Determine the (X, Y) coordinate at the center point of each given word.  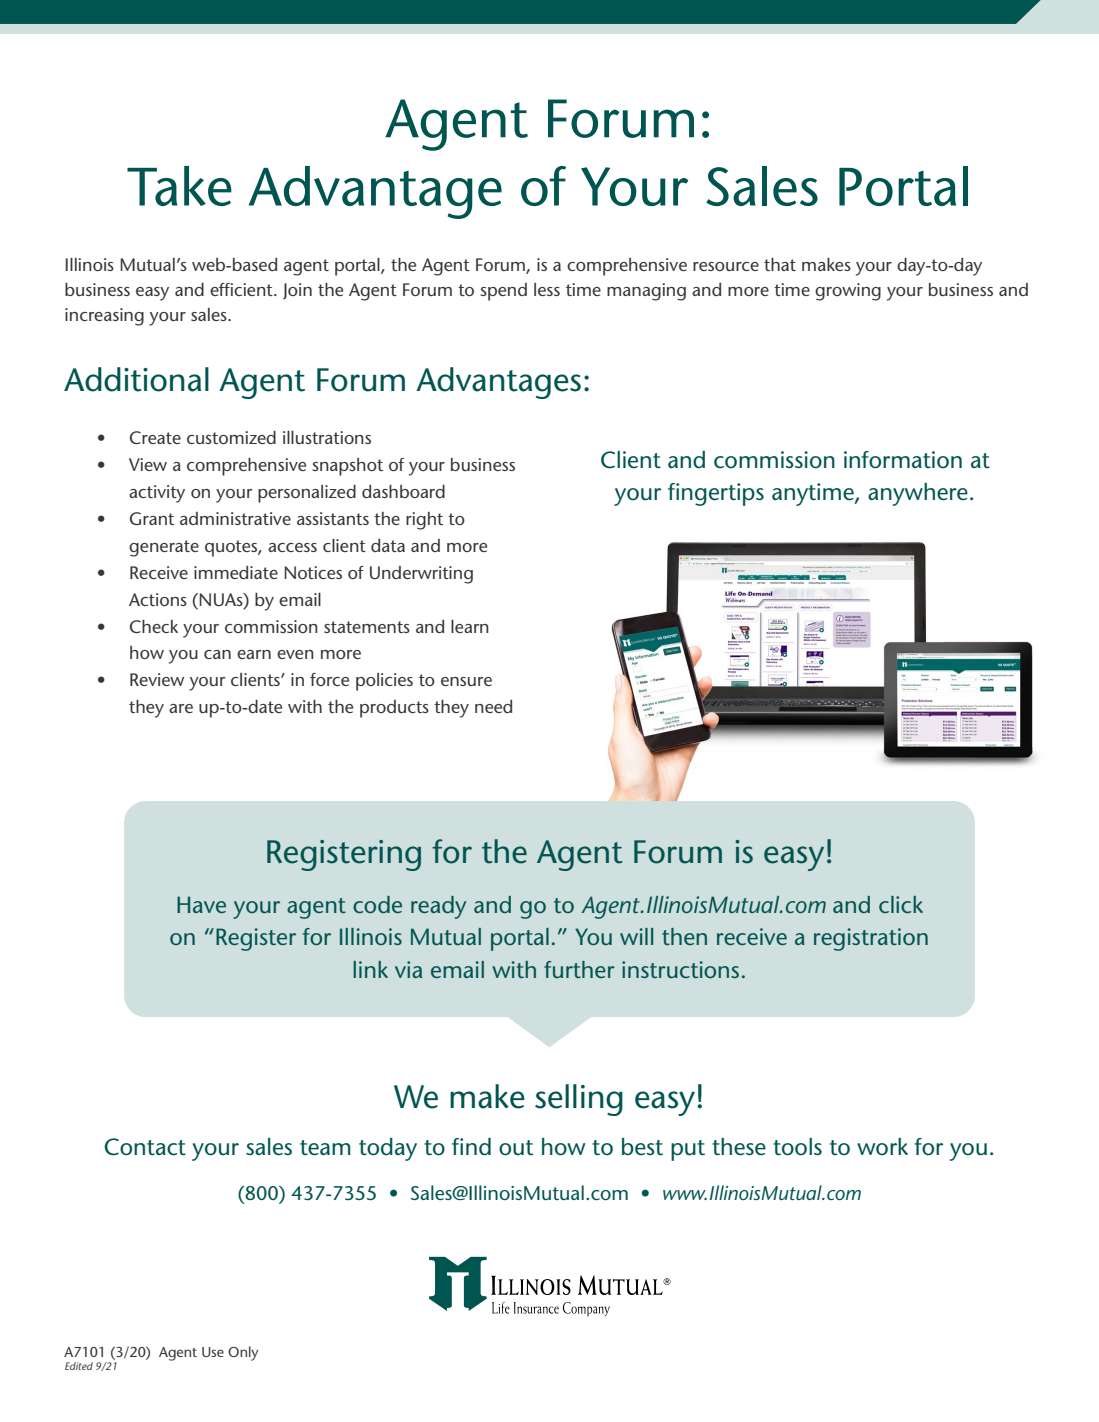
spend (503, 292)
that (780, 264)
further (579, 969)
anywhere (918, 494)
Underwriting (421, 575)
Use (213, 1352)
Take (179, 186)
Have (201, 904)
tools (797, 1147)
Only (243, 1353)
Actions (158, 599)
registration (871, 939)
